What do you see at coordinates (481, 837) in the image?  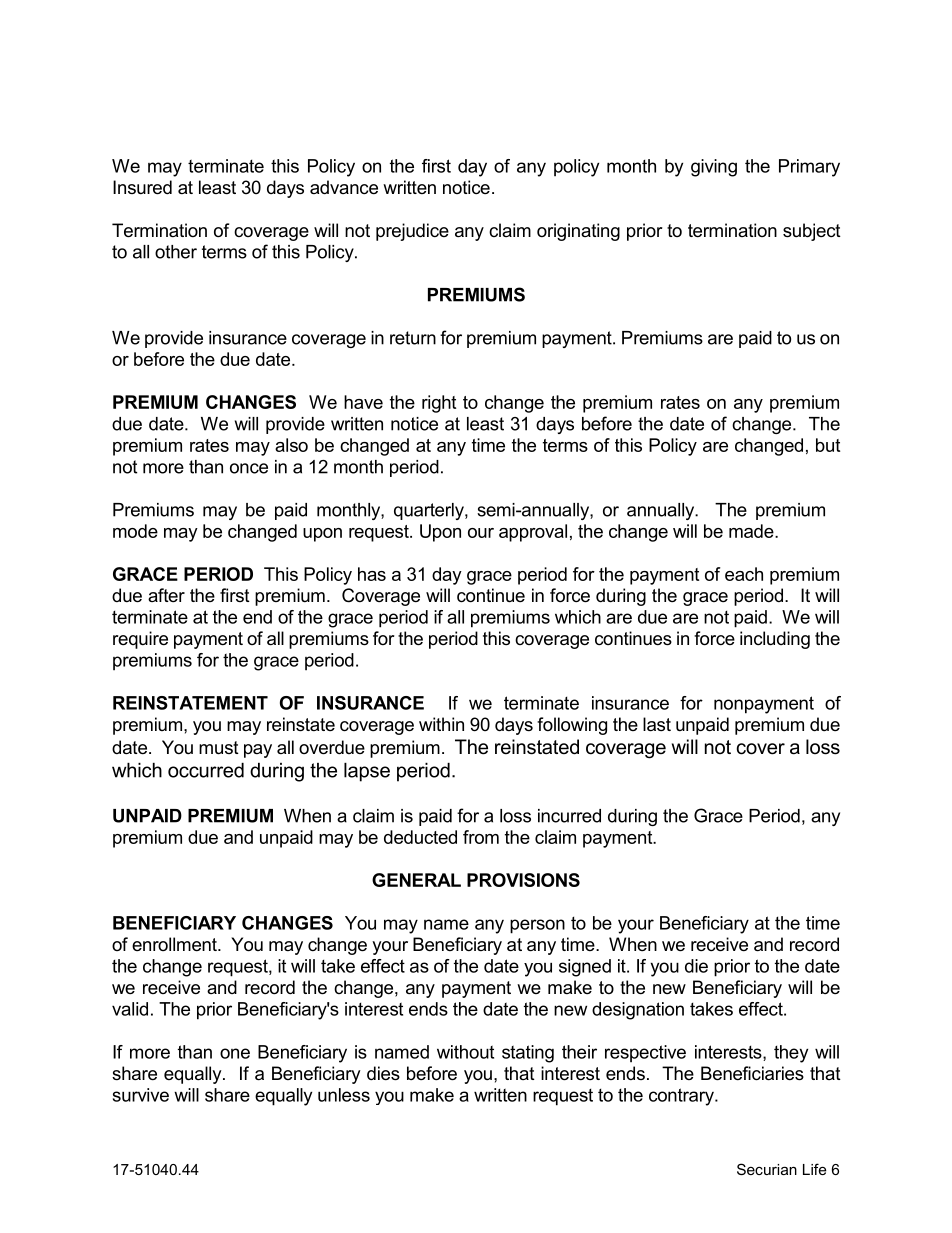 I see `from` at bounding box center [481, 837].
